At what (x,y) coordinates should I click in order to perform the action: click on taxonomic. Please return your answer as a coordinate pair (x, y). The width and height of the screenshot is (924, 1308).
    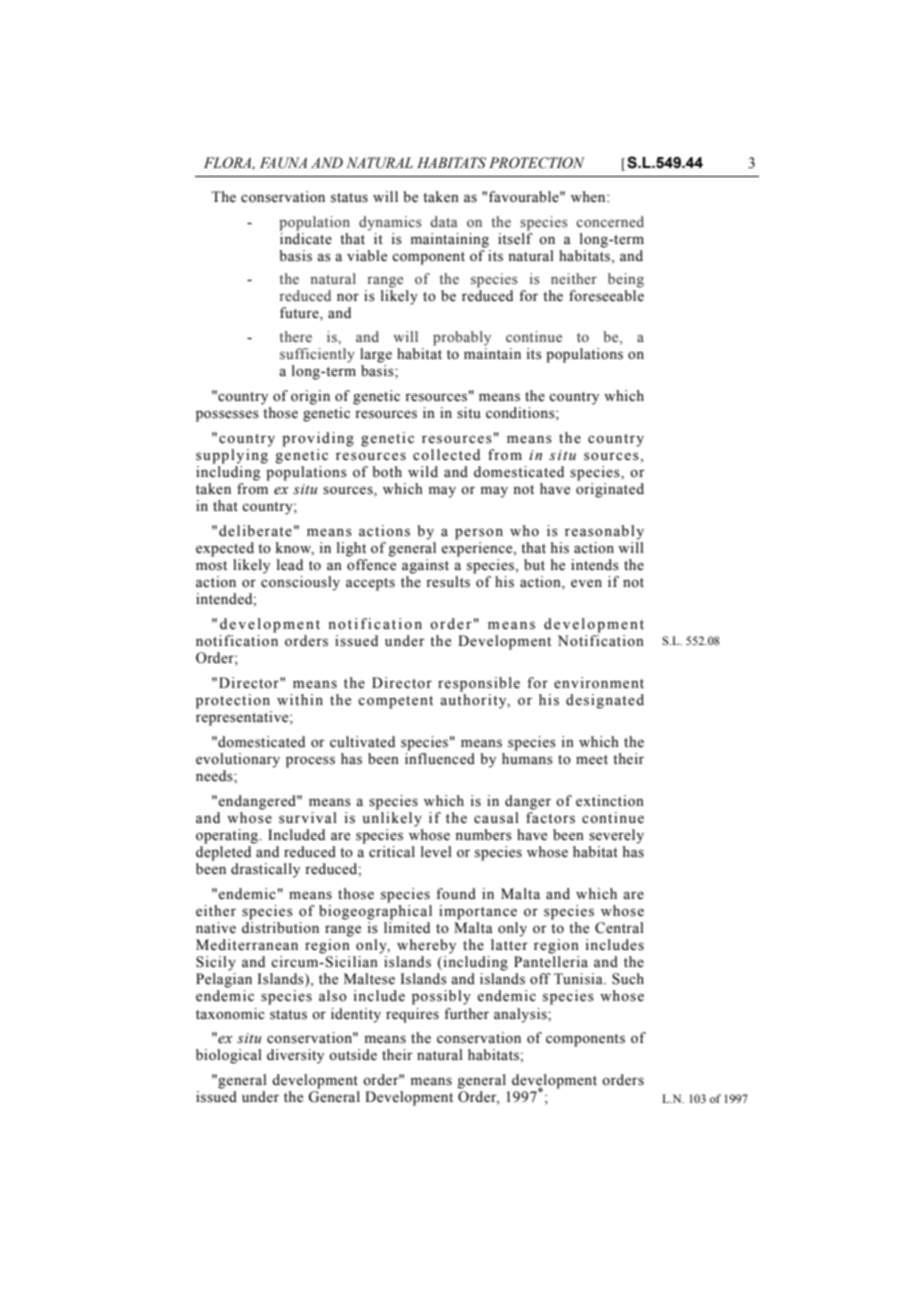
    Looking at the image, I should click on (230, 1014).
